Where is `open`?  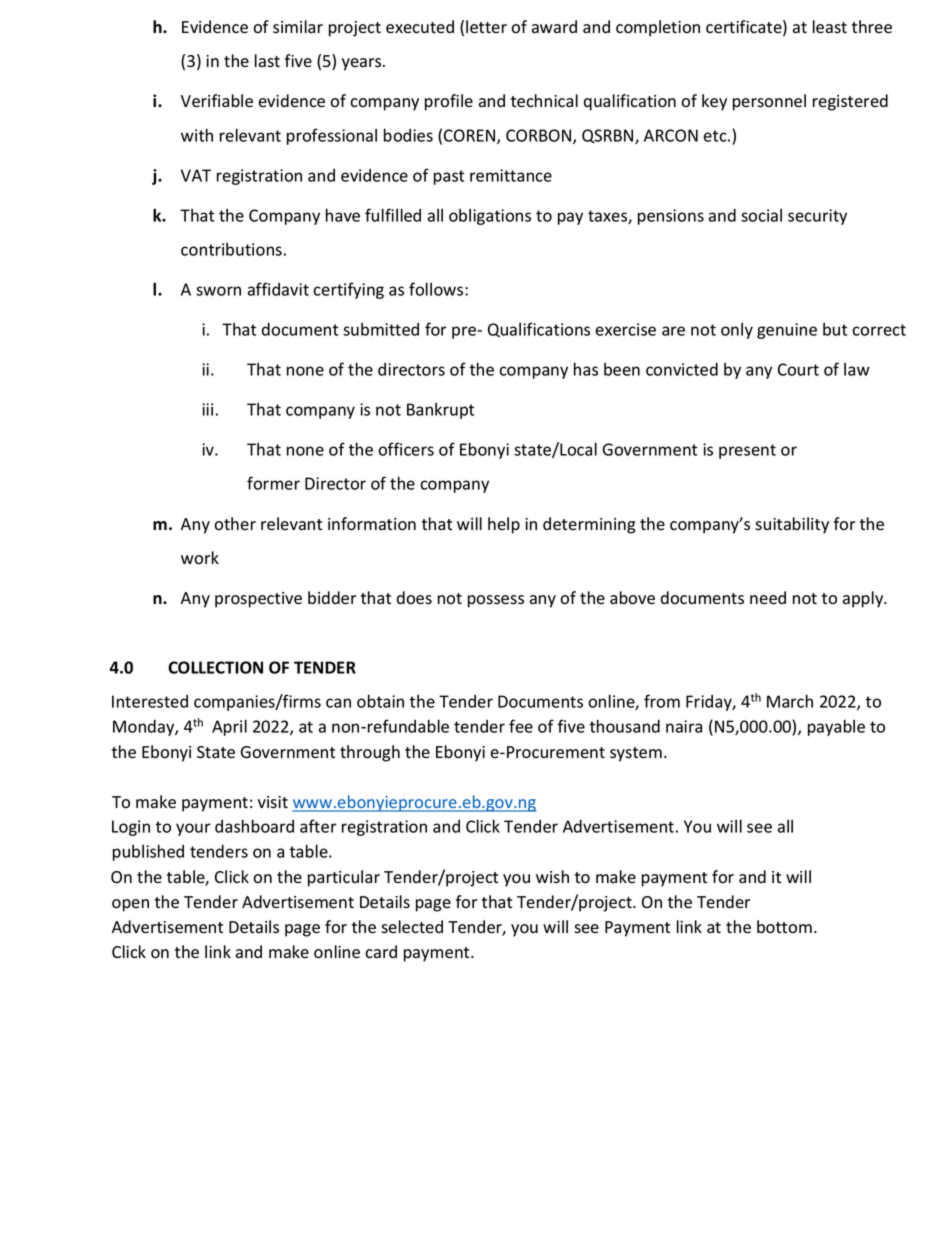
open is located at coordinates (130, 905).
